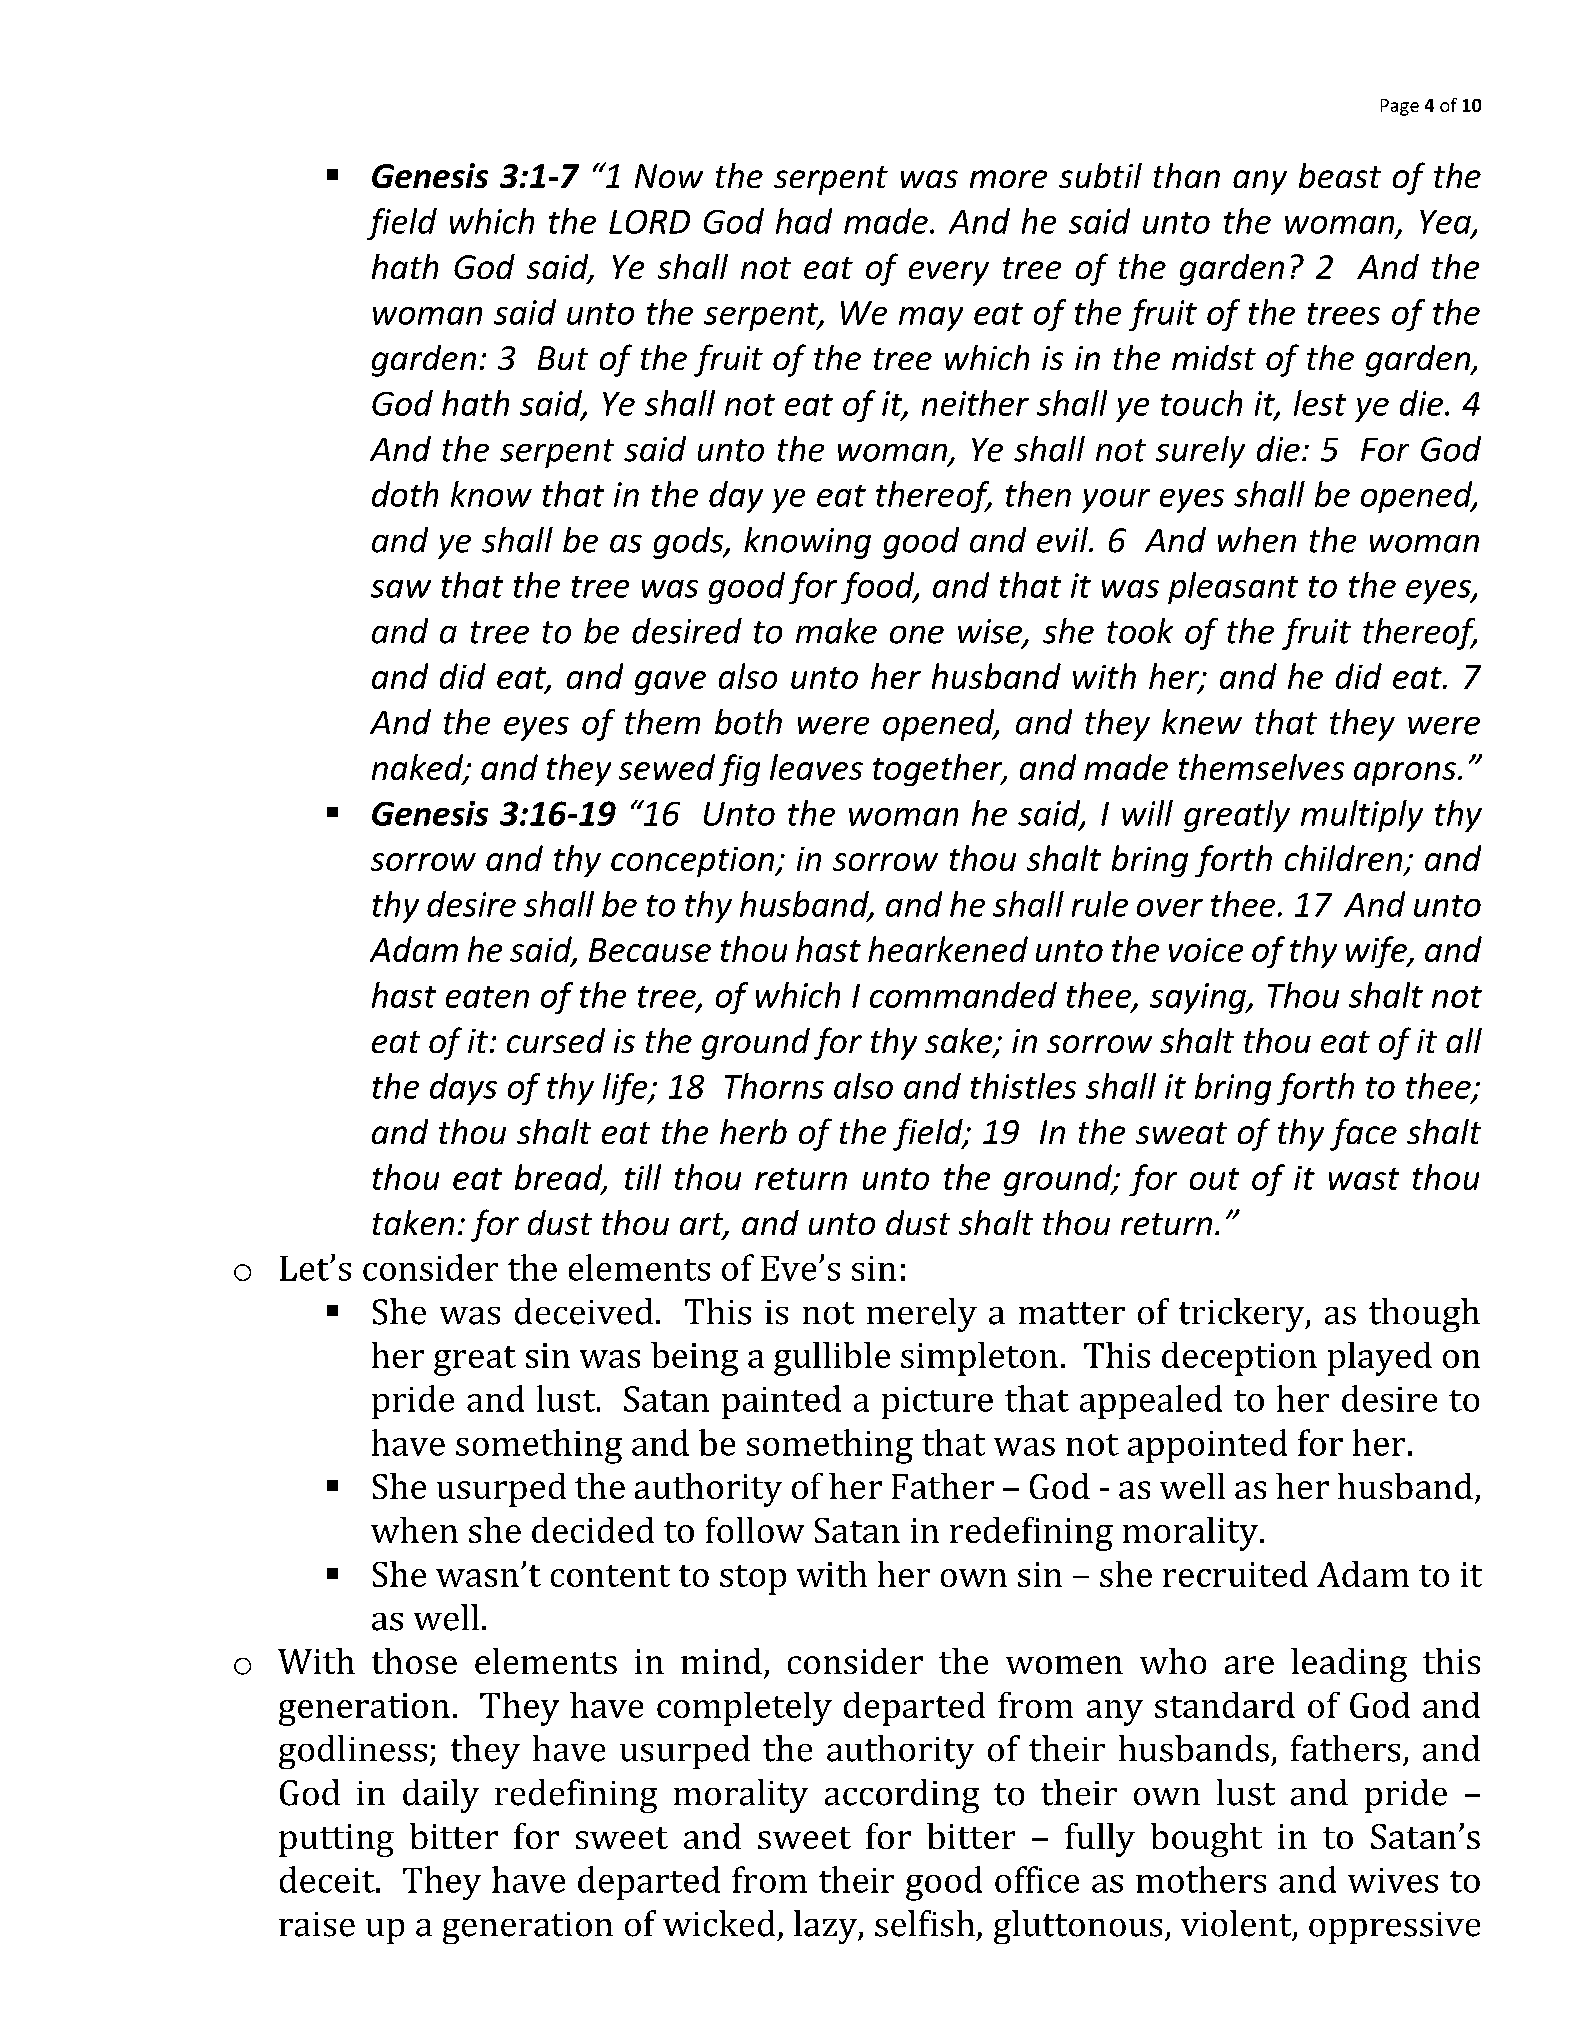 Image resolution: width=1574 pixels, height=2037 pixels. Describe the element at coordinates (1377, 952) in the screenshot. I see `wife` at that location.
